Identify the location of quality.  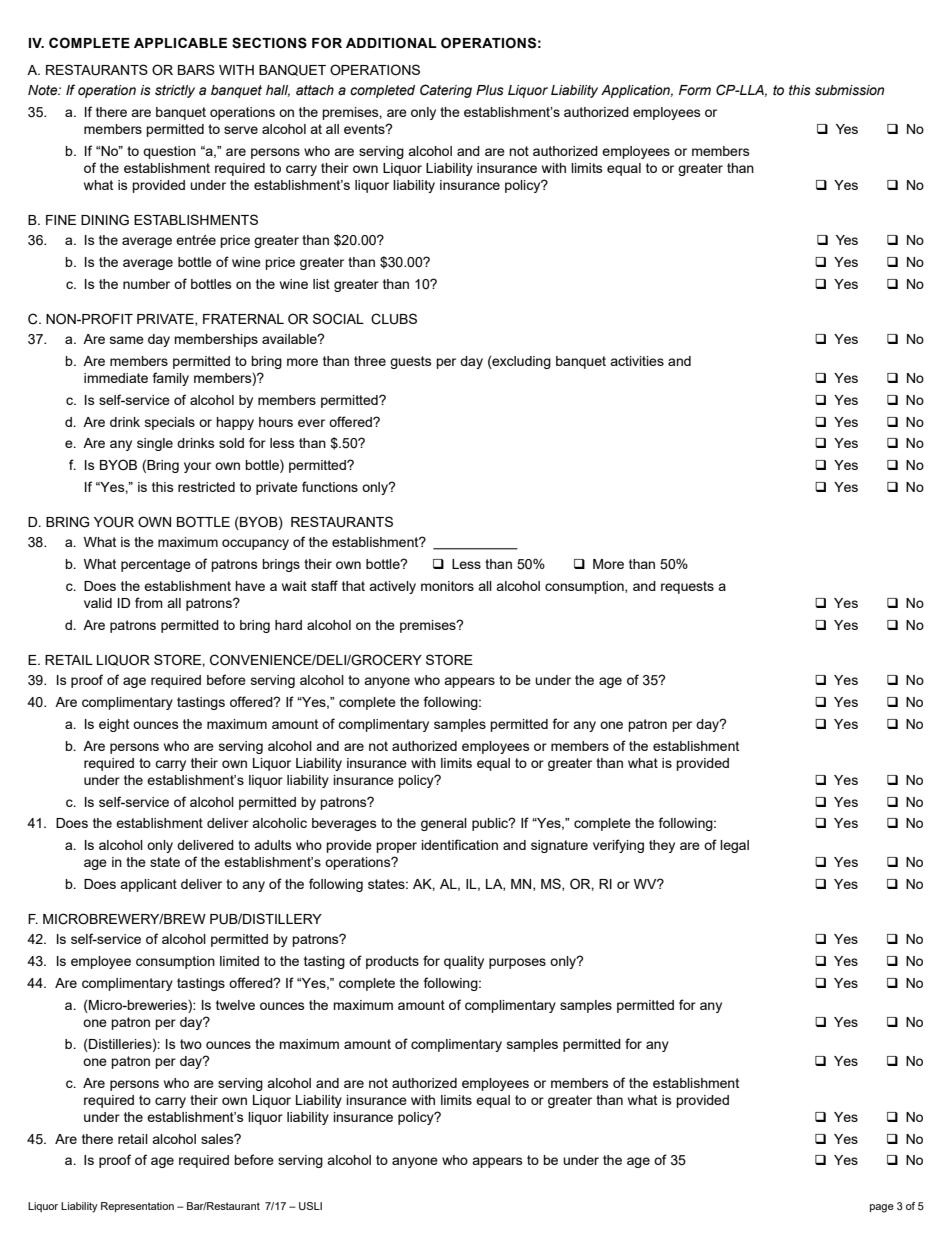
(464, 962).
